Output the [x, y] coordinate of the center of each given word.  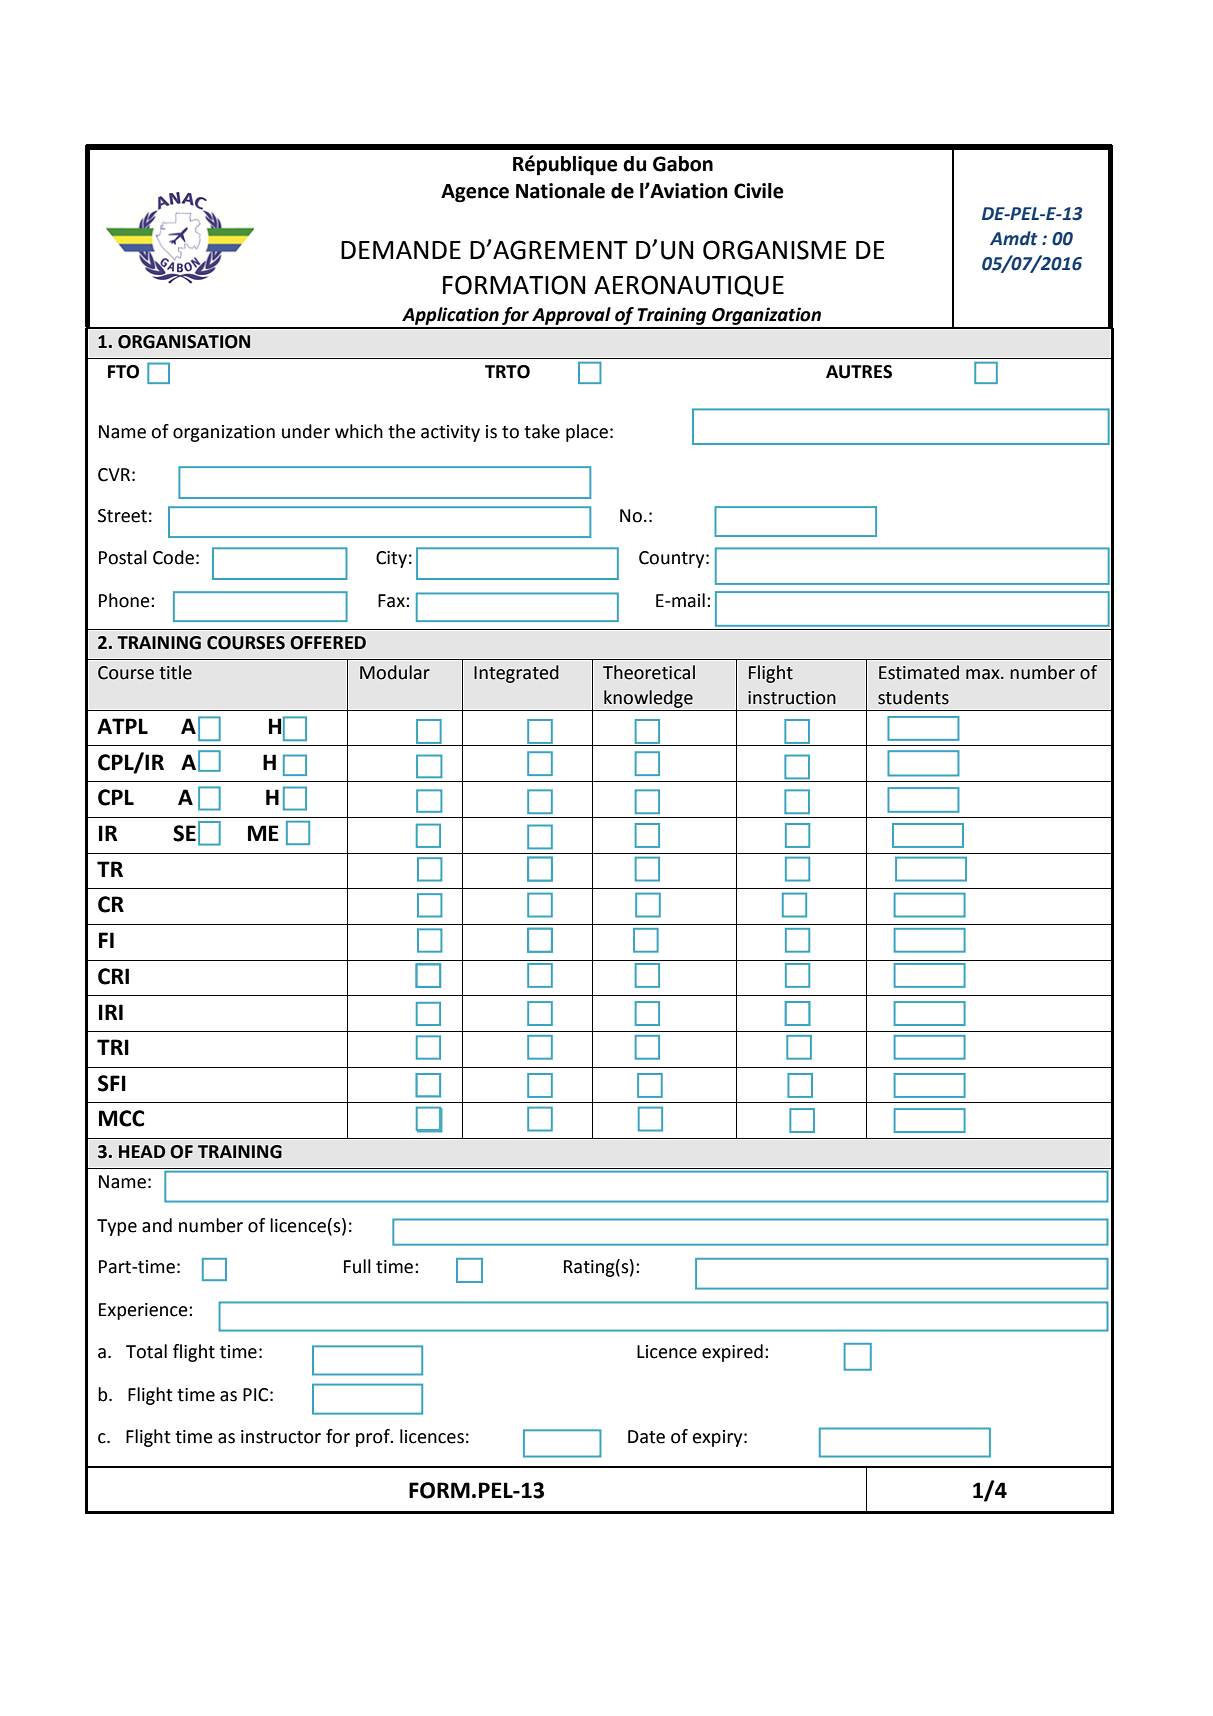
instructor [281, 1437]
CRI [113, 976]
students [913, 697]
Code [173, 557]
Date [646, 1437]
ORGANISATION [184, 342]
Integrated [516, 674]
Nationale [560, 191]
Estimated [919, 672]
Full [357, 1266]
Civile [759, 191]
